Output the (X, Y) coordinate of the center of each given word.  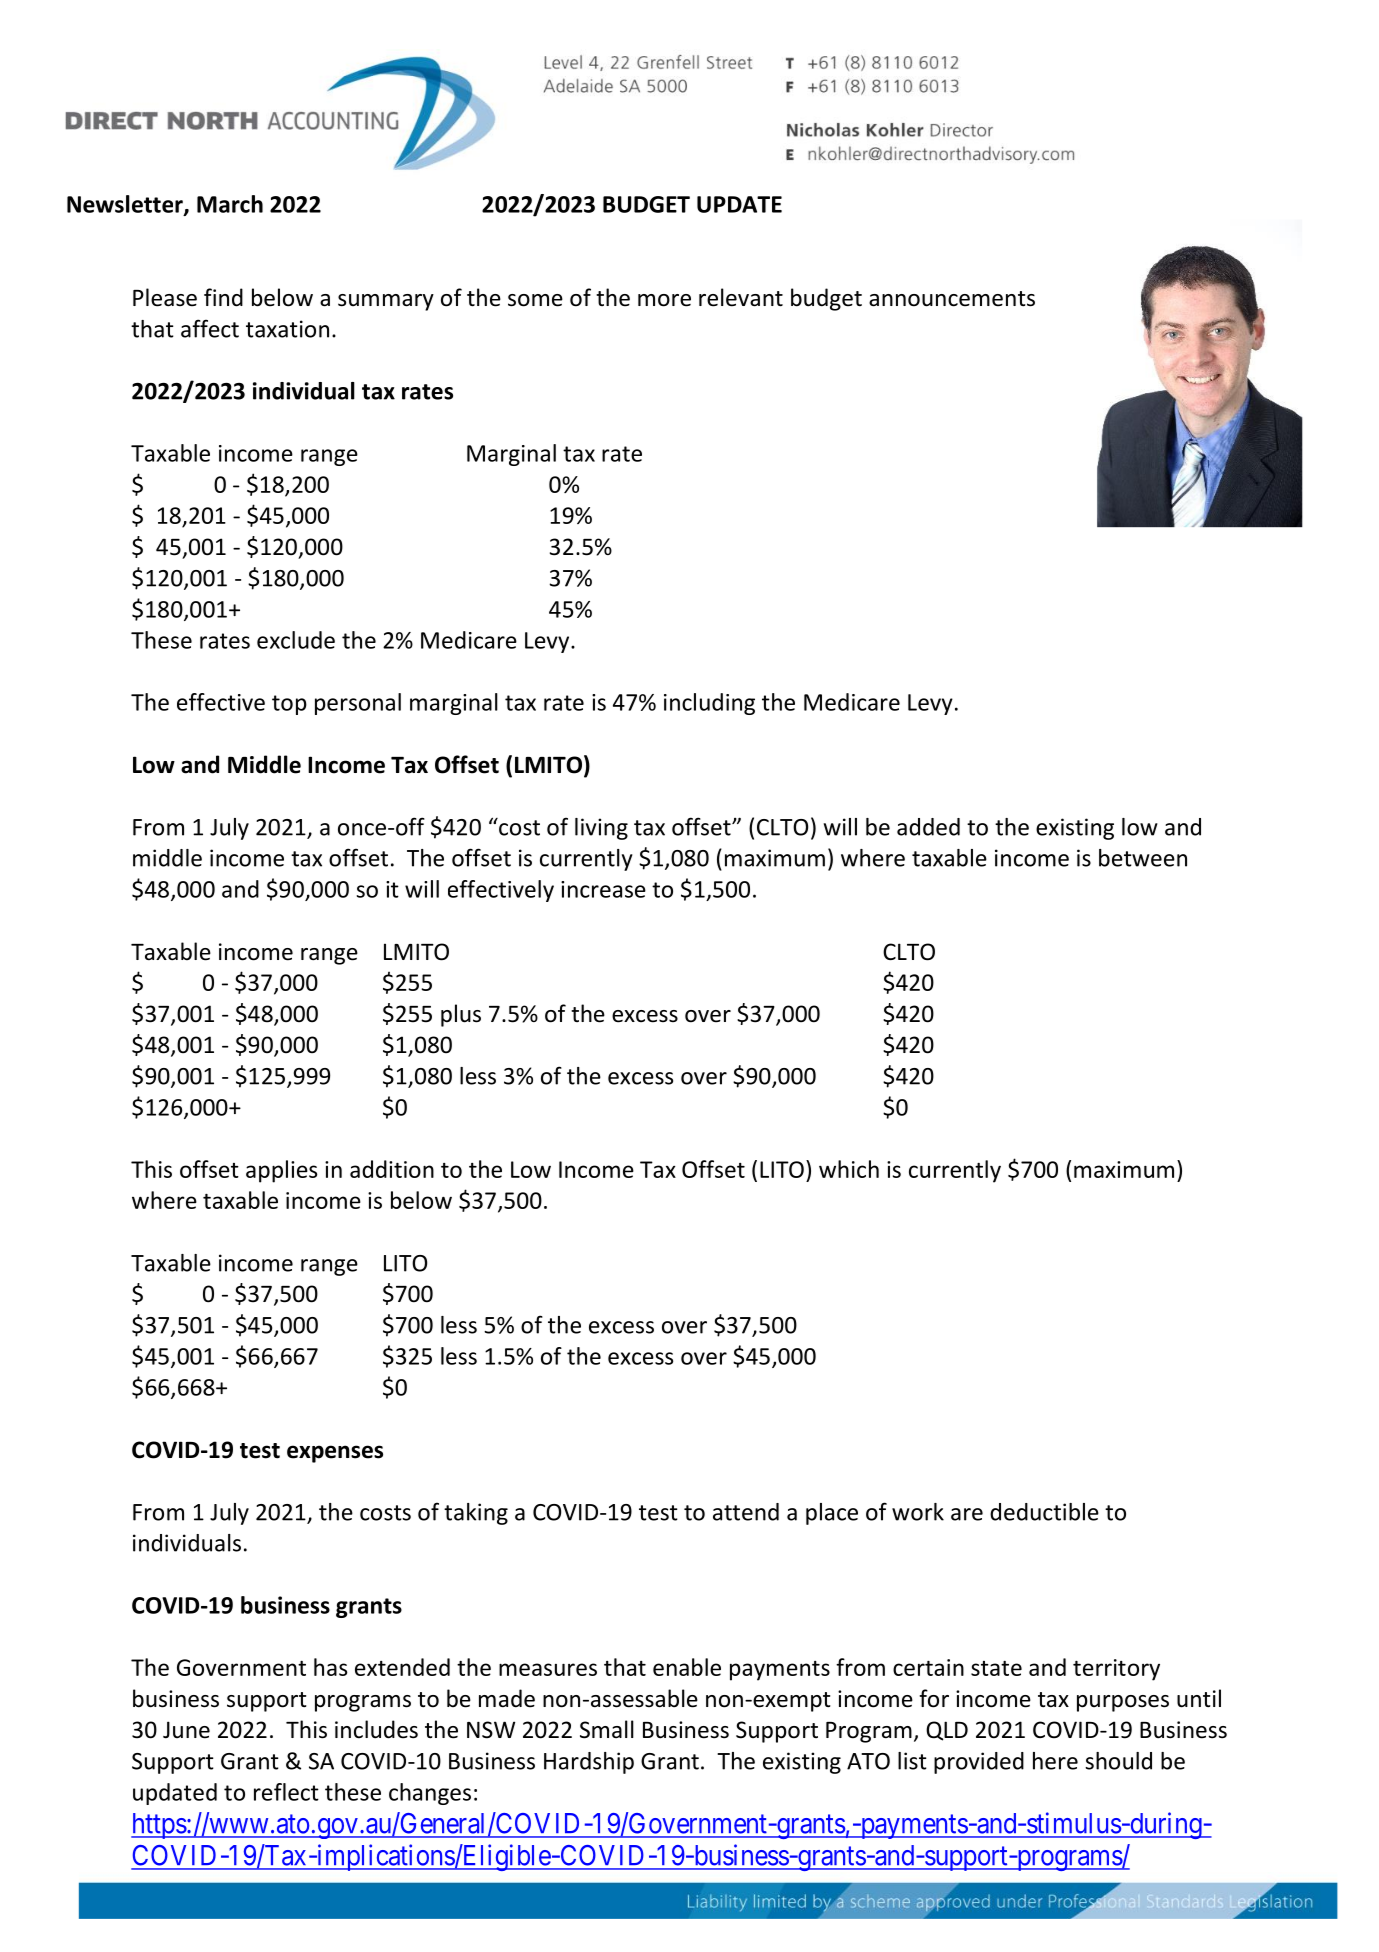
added (928, 827)
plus (461, 1015)
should (1118, 1761)
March (230, 204)
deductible (1044, 1512)
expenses (335, 1454)
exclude (296, 640)
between (1143, 858)
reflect (286, 1792)
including (709, 704)
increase (603, 889)
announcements (952, 299)
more (664, 300)
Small (607, 1729)
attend (746, 1512)
